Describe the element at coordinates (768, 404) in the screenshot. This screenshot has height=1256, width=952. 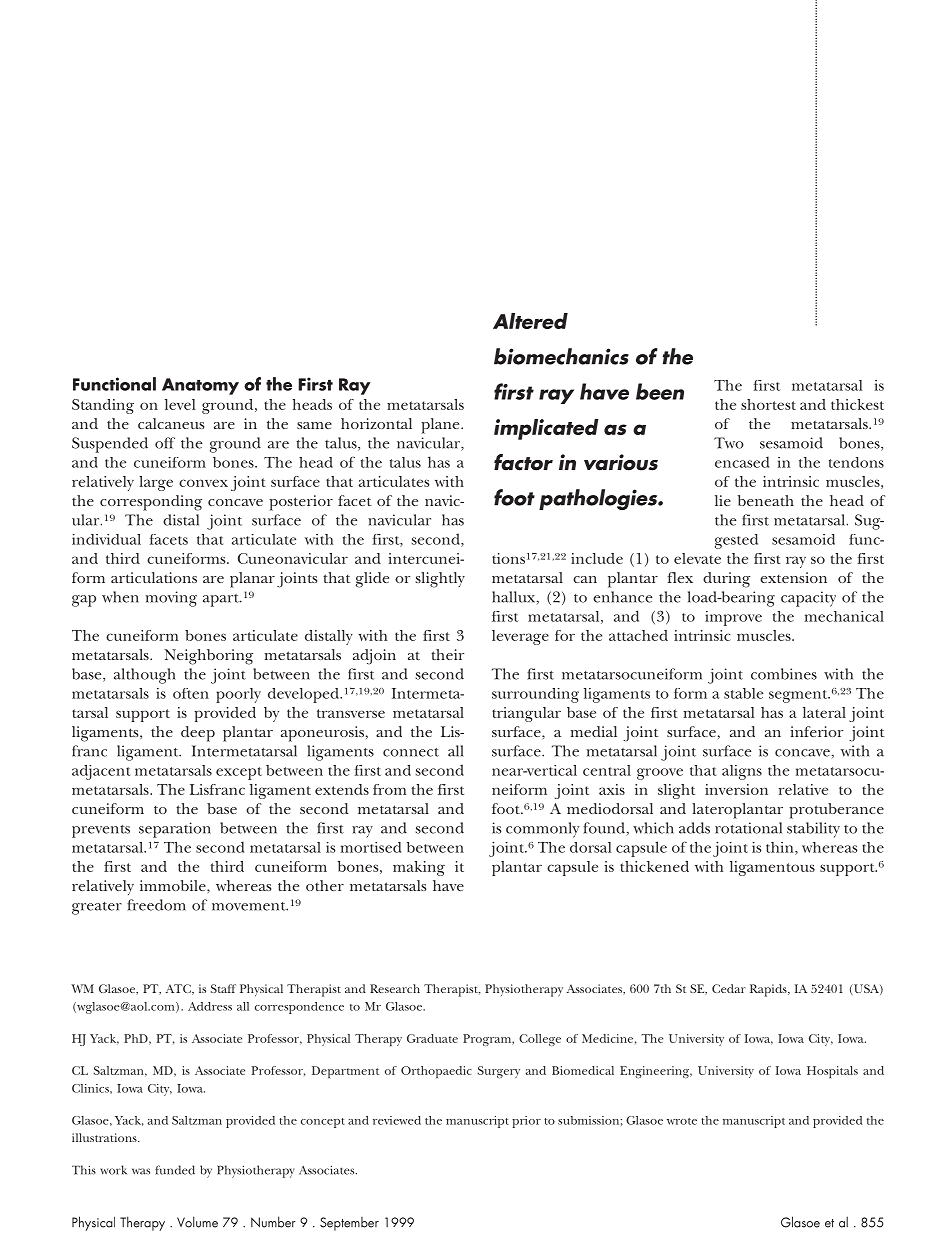
I see `shortest` at that location.
